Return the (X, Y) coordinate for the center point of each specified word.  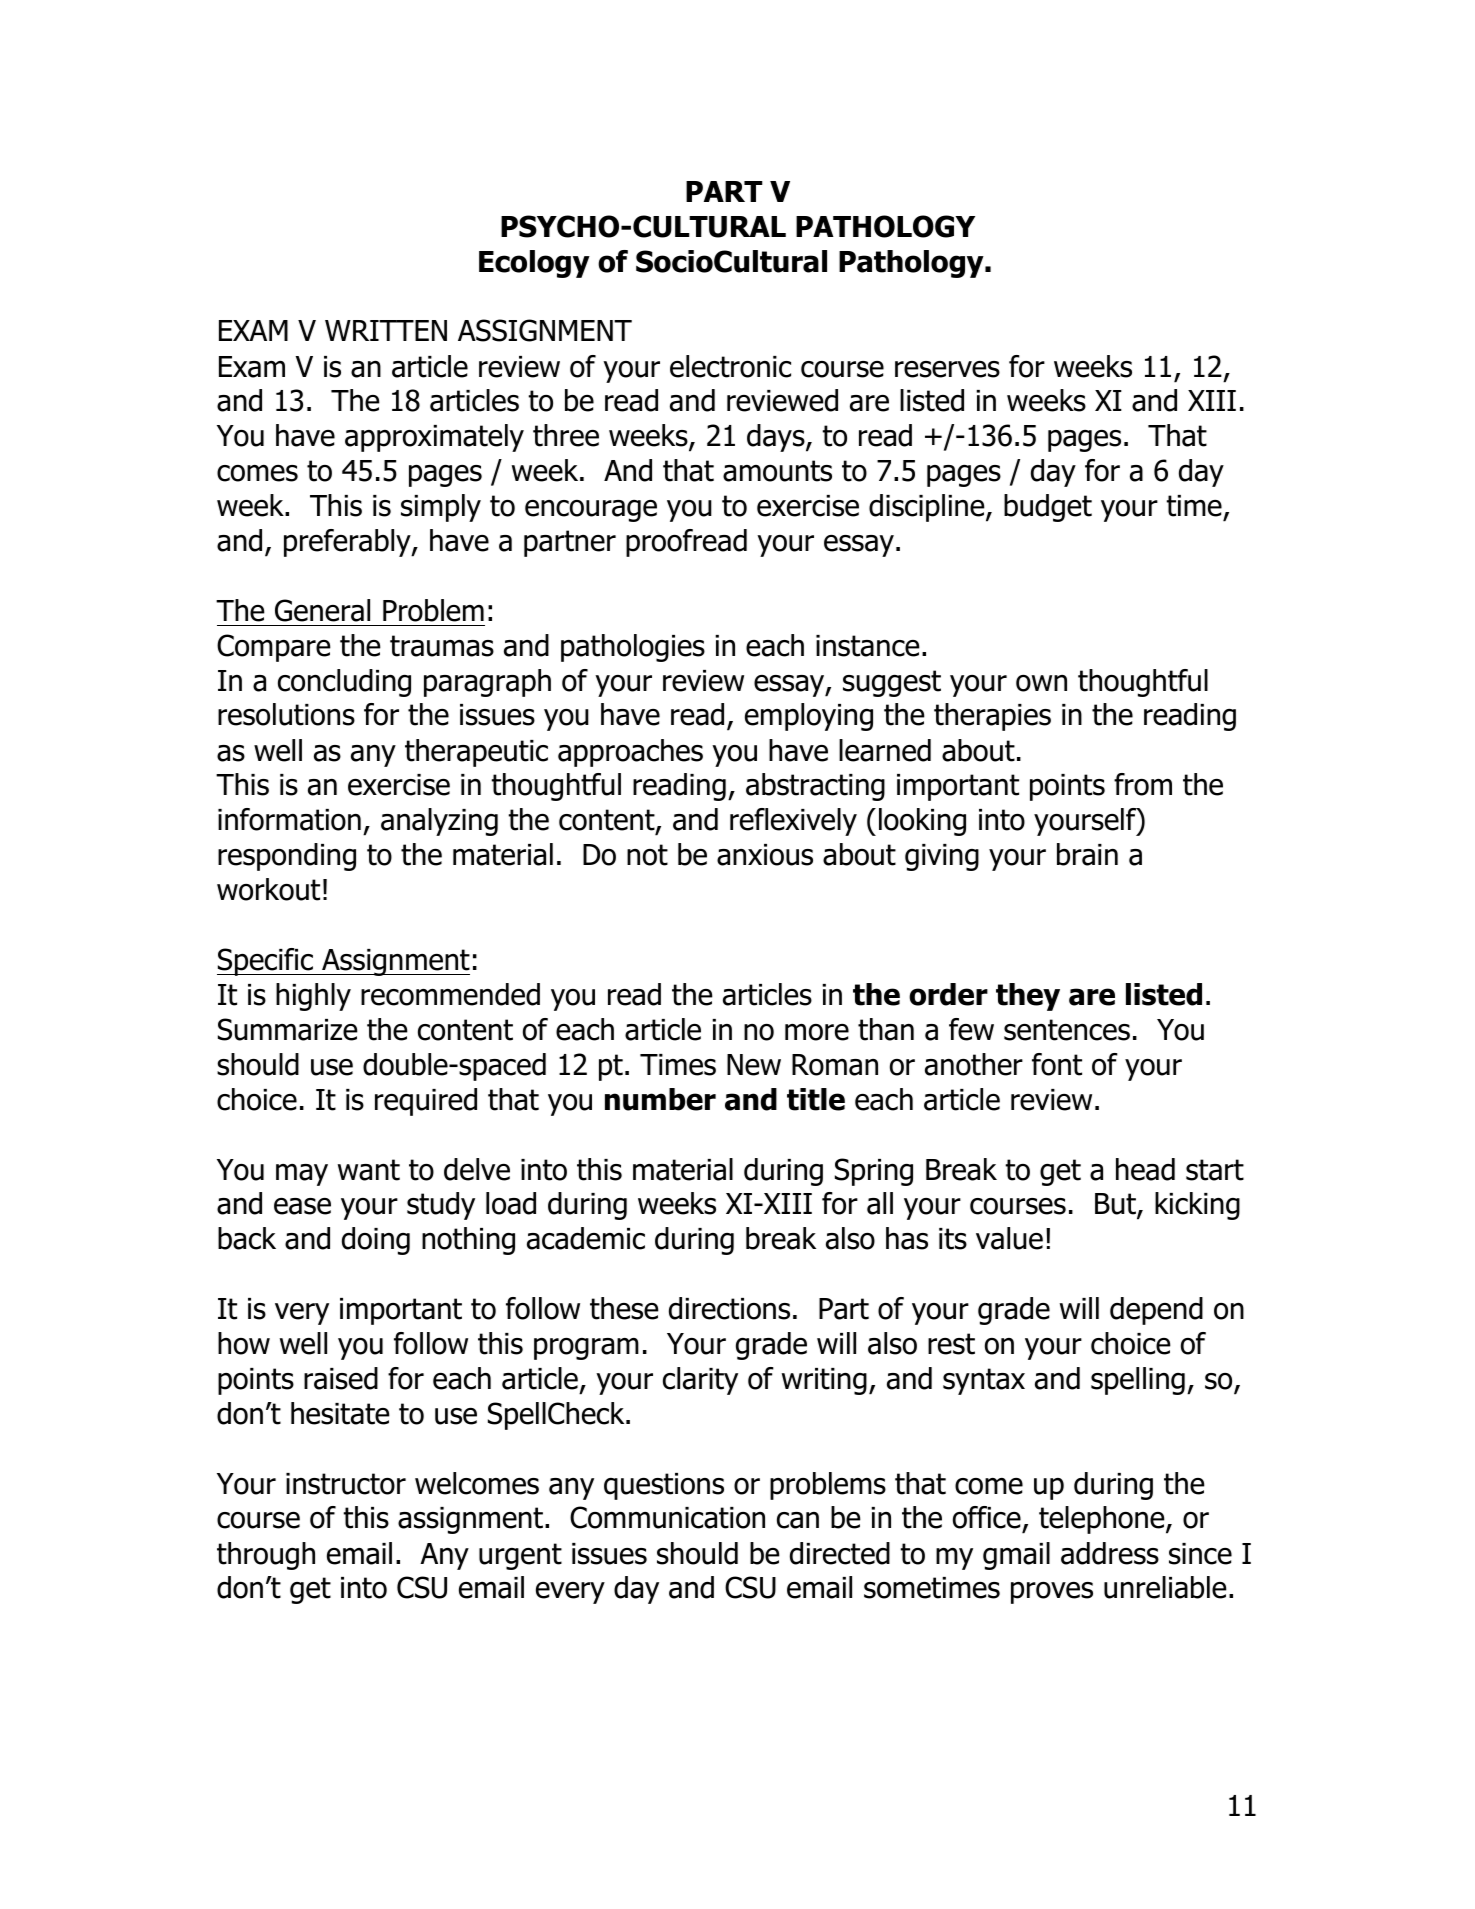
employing (809, 717)
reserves (947, 369)
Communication (667, 1517)
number (660, 1099)
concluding (344, 683)
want (369, 1170)
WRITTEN (386, 330)
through (266, 1556)
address (1110, 1553)
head (1145, 1169)
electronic (730, 366)
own (1041, 683)
